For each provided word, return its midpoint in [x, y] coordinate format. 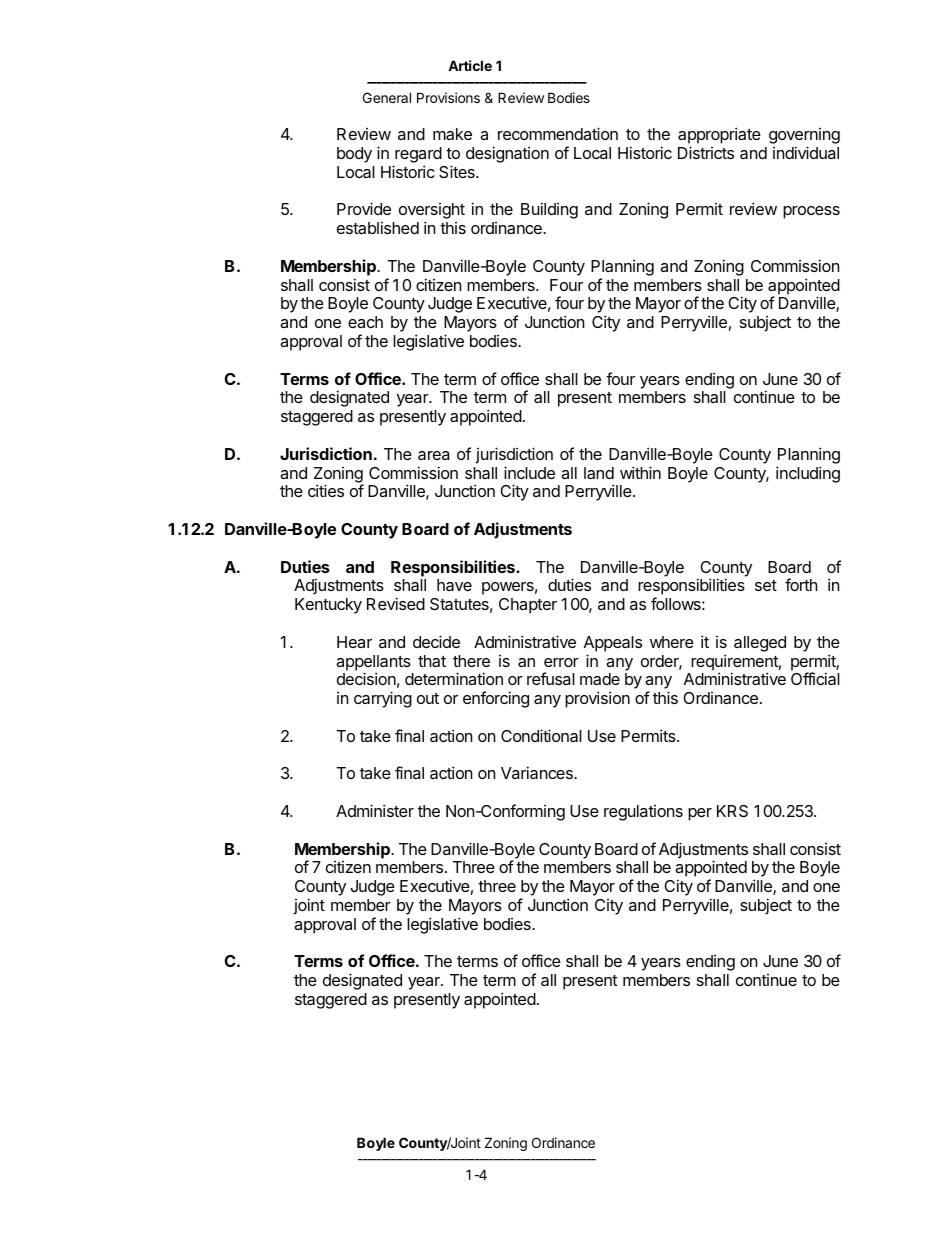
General [387, 97]
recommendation [558, 133]
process [811, 212]
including [808, 474]
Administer [375, 810]
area [434, 455]
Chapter [528, 606]
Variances [538, 772]
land [599, 473]
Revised [396, 603]
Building [549, 210]
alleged [760, 644]
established [378, 227]
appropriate [719, 137]
